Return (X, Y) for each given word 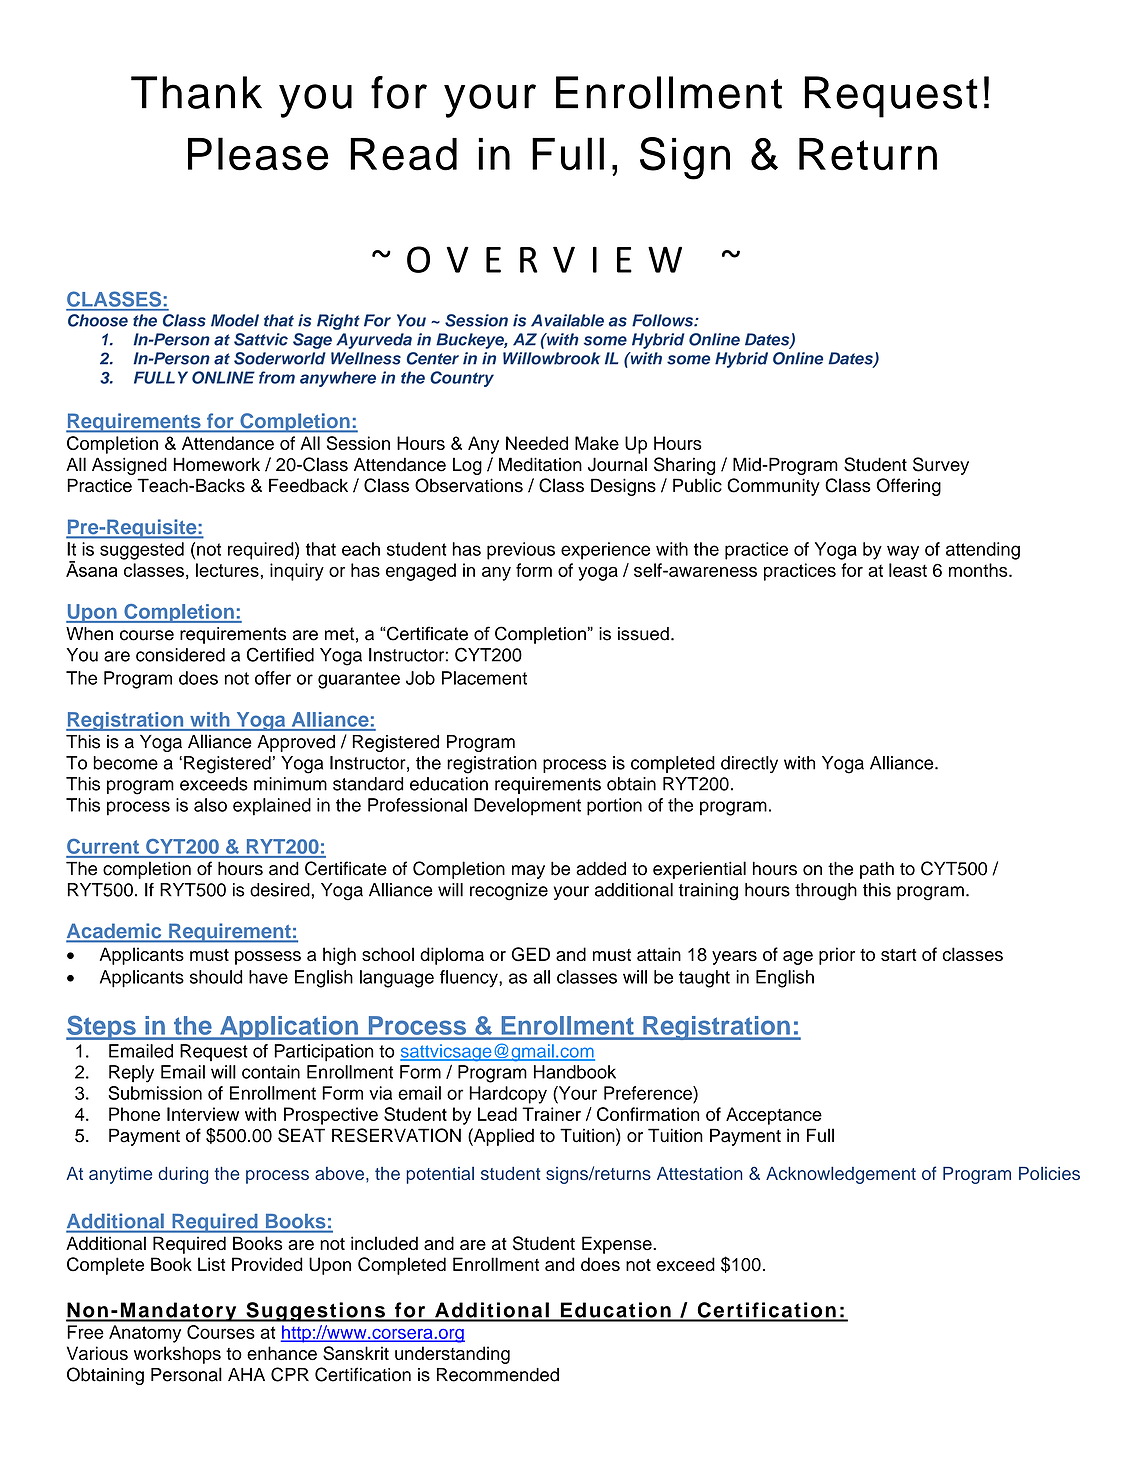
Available (567, 320)
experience (605, 551)
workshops (177, 1355)
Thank (196, 92)
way (903, 552)
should (216, 977)
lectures (227, 570)
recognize (509, 892)
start (899, 955)
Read (403, 154)
